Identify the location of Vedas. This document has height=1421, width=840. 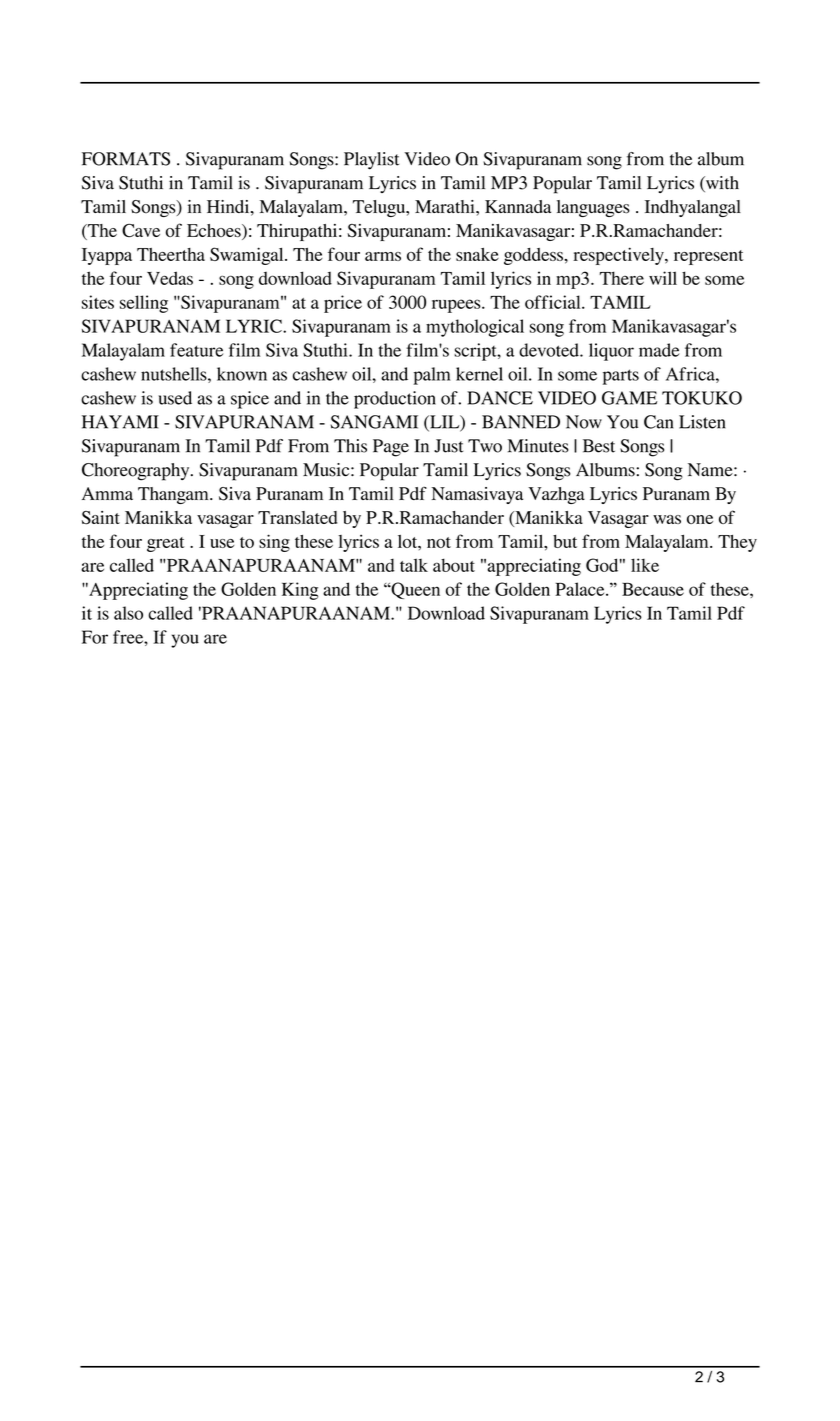
(170, 278).
